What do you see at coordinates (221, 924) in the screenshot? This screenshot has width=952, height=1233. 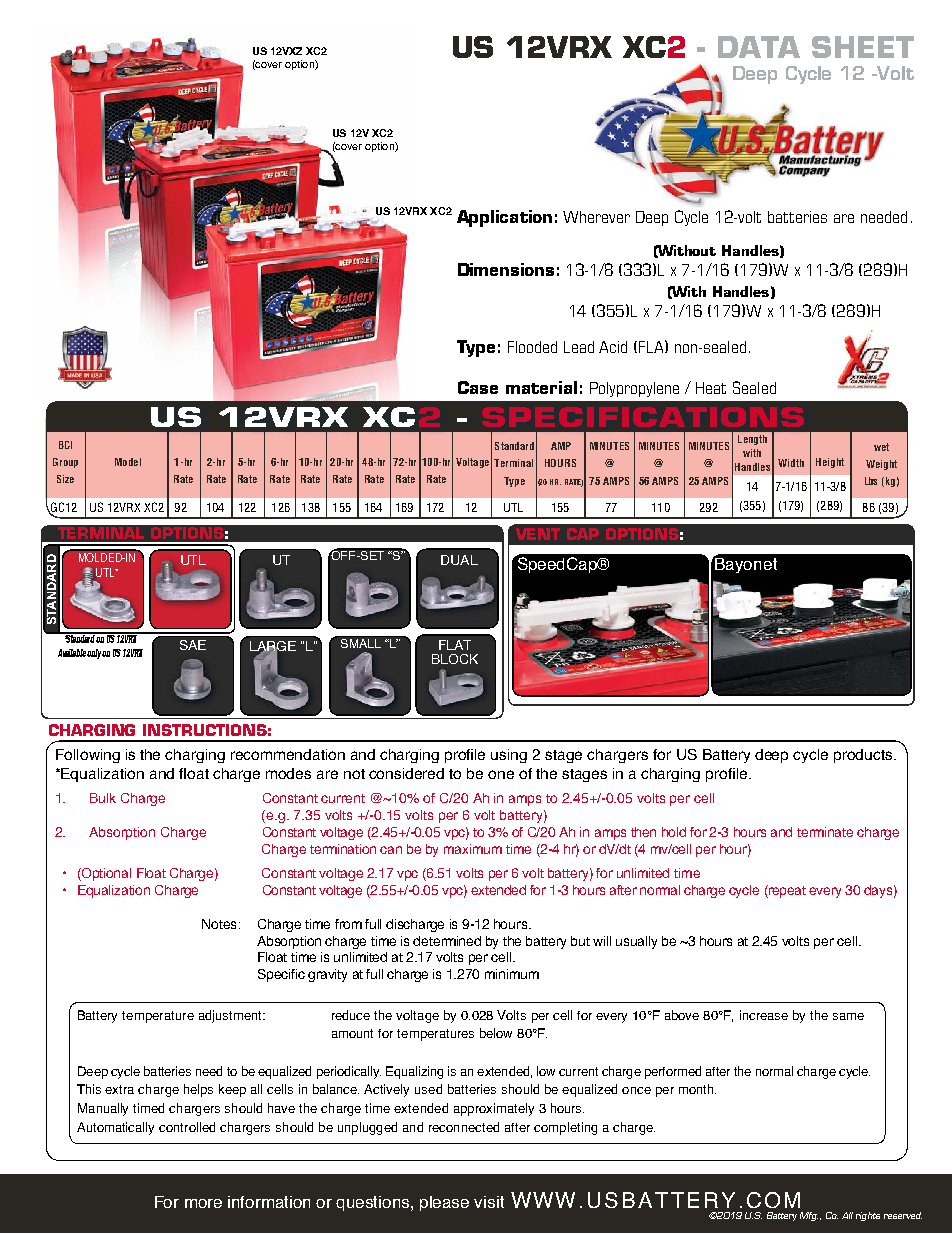 I see `Notes` at bounding box center [221, 924].
